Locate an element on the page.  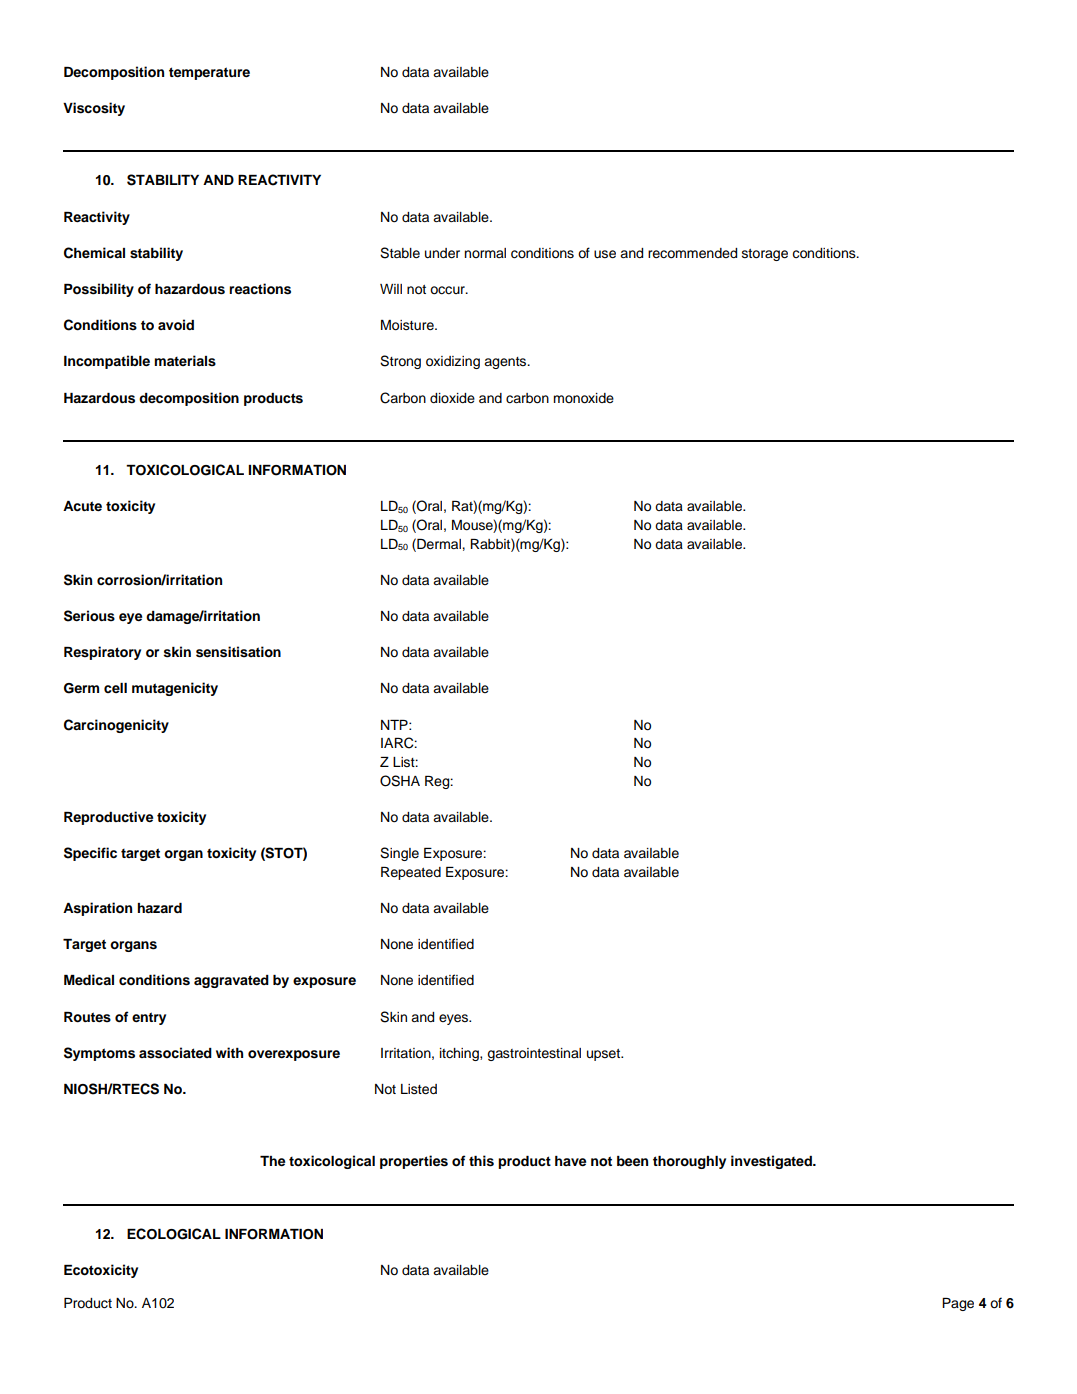
this is located at coordinates (481, 1161).
